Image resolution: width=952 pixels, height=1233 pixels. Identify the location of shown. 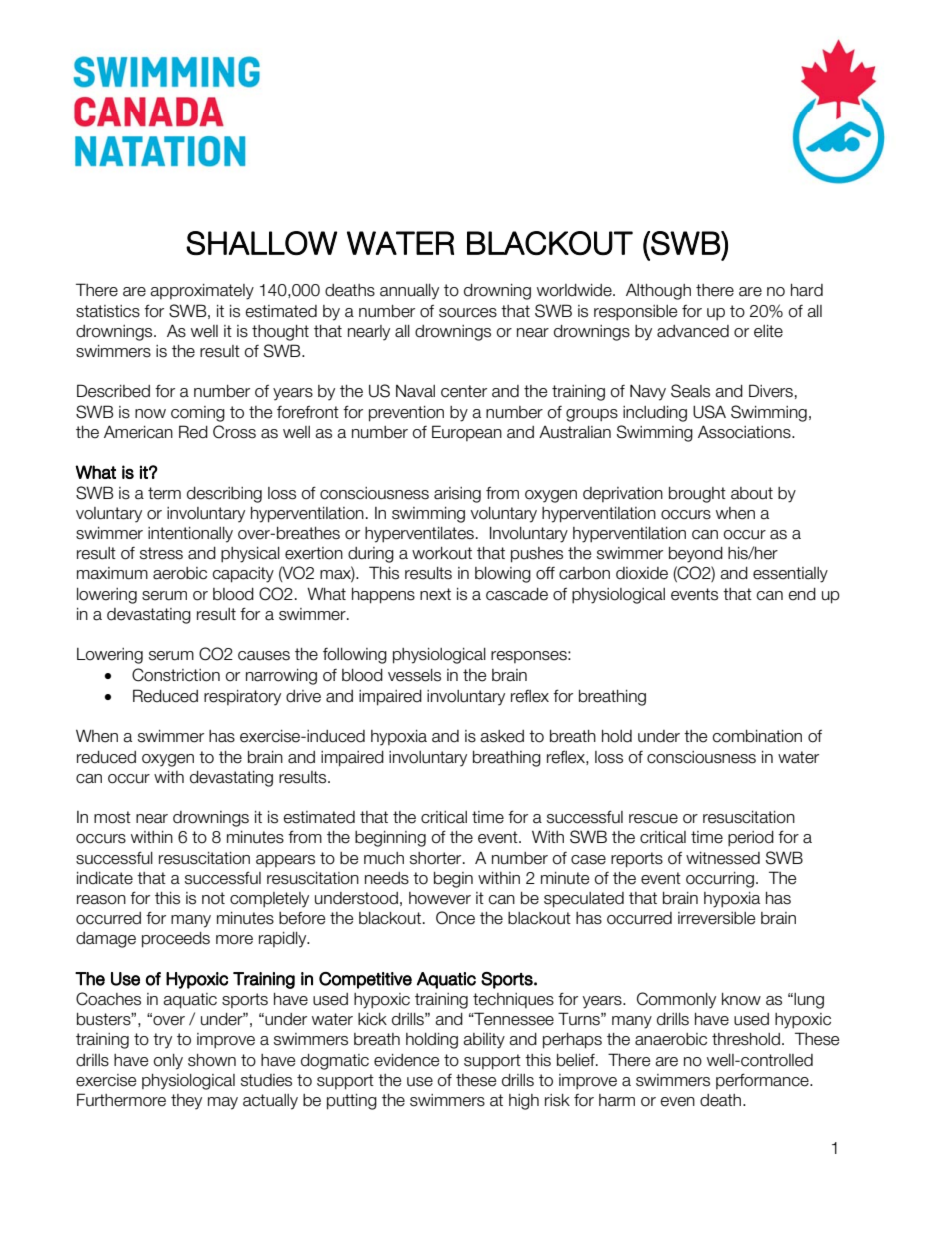
(212, 1060).
